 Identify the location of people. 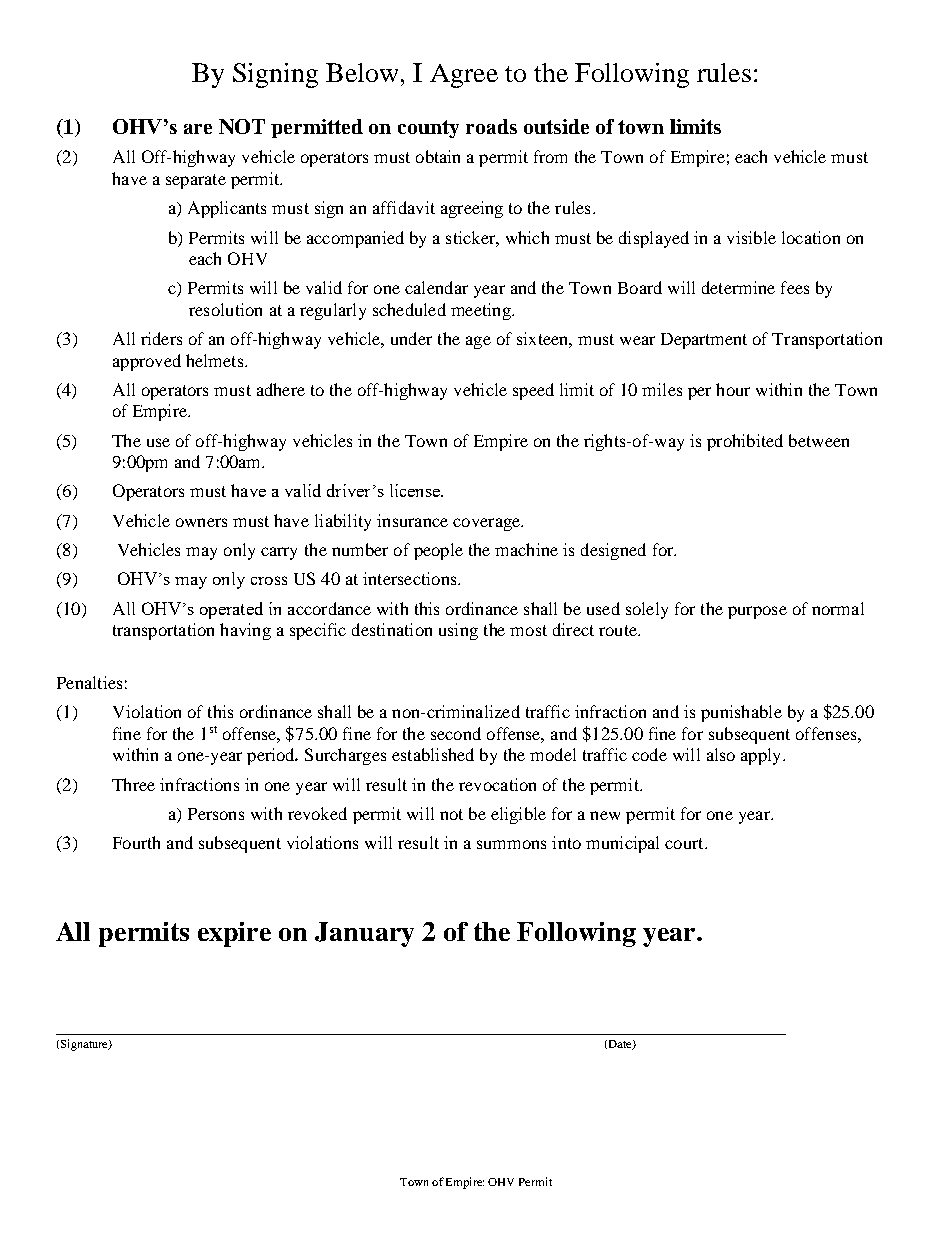
(438, 551).
